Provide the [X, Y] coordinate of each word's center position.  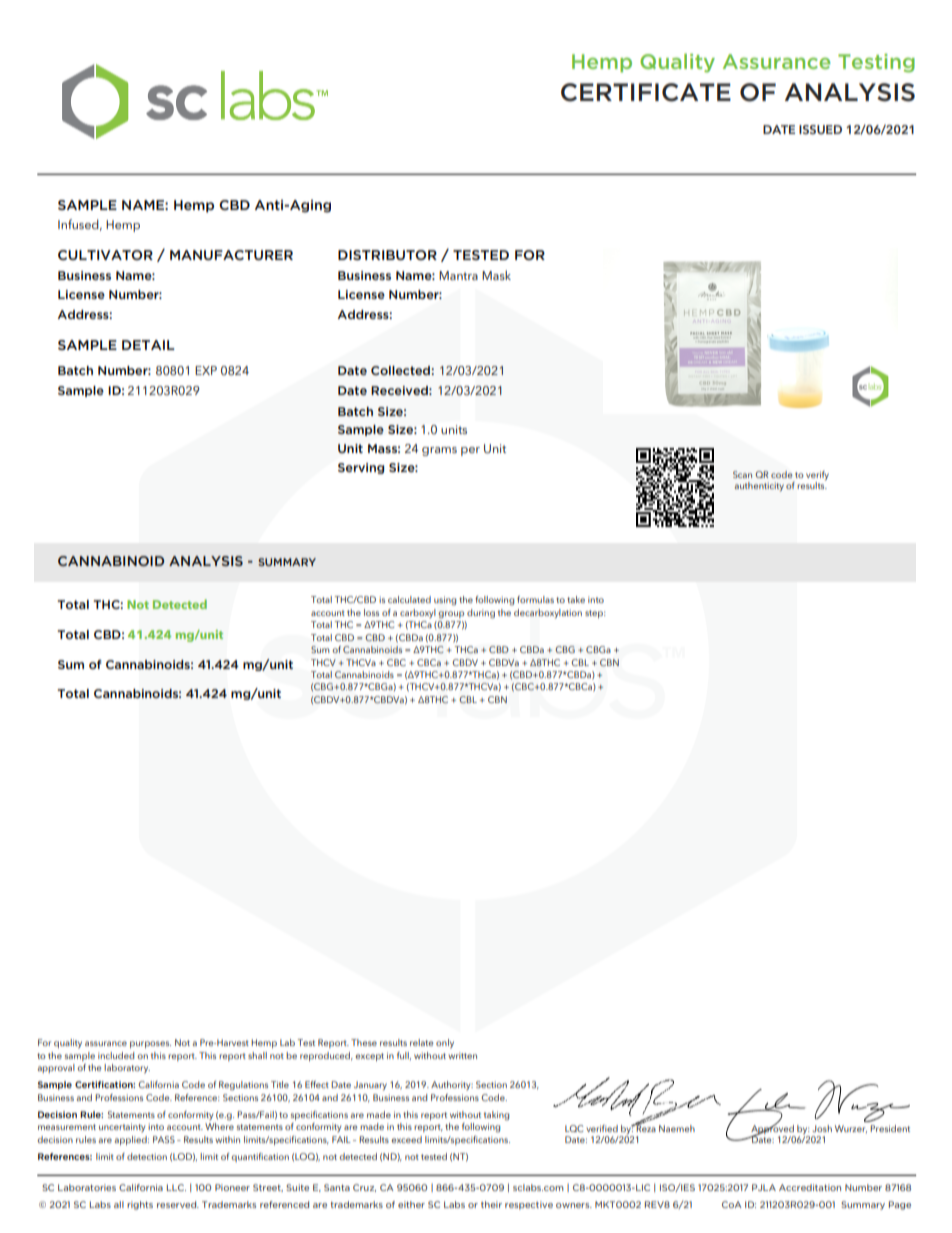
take [576, 599]
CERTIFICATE [646, 92]
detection [147, 1156]
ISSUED [820, 129]
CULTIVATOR [105, 255]
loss [371, 612]
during [481, 614]
